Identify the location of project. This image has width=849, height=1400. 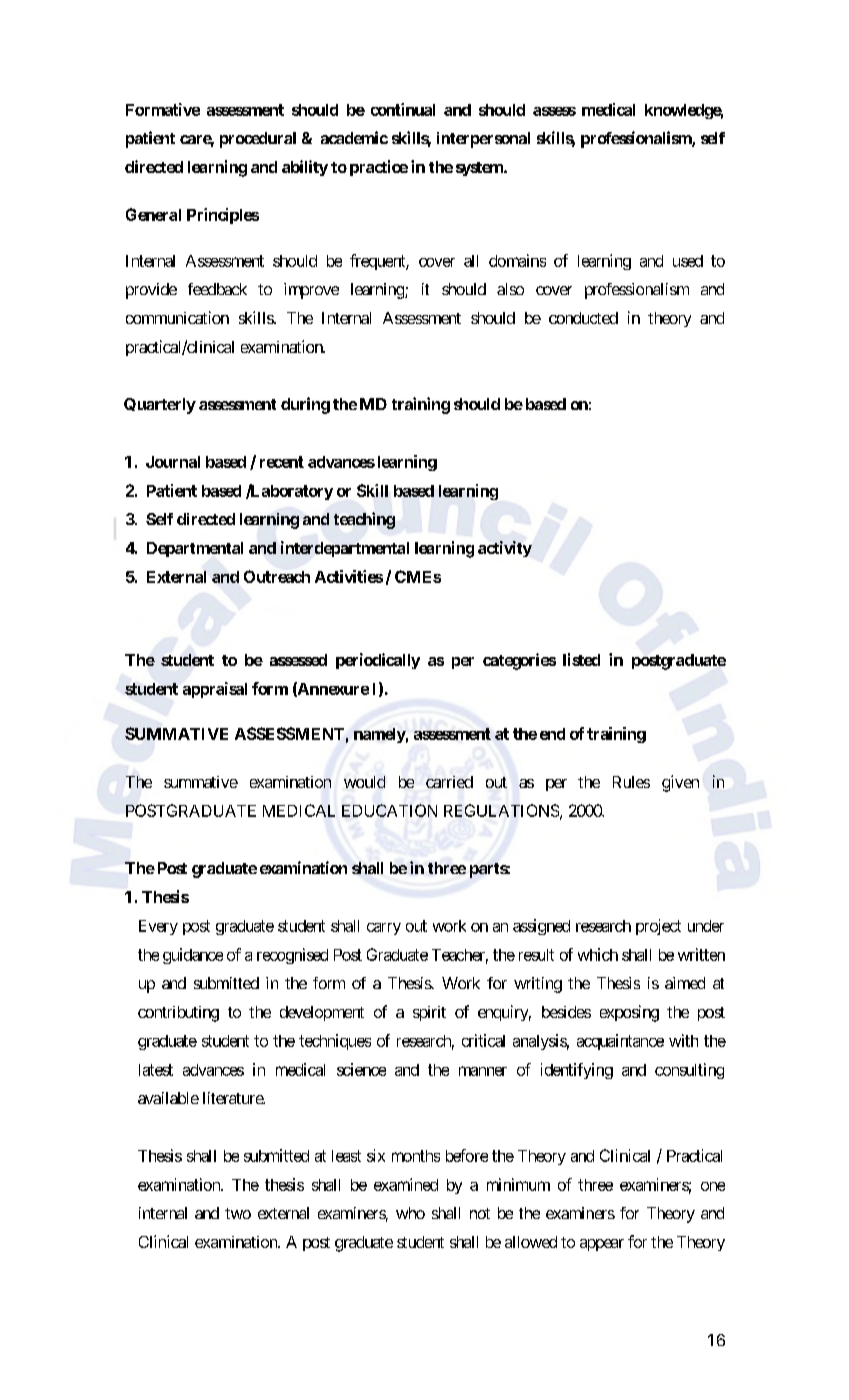
(658, 927).
